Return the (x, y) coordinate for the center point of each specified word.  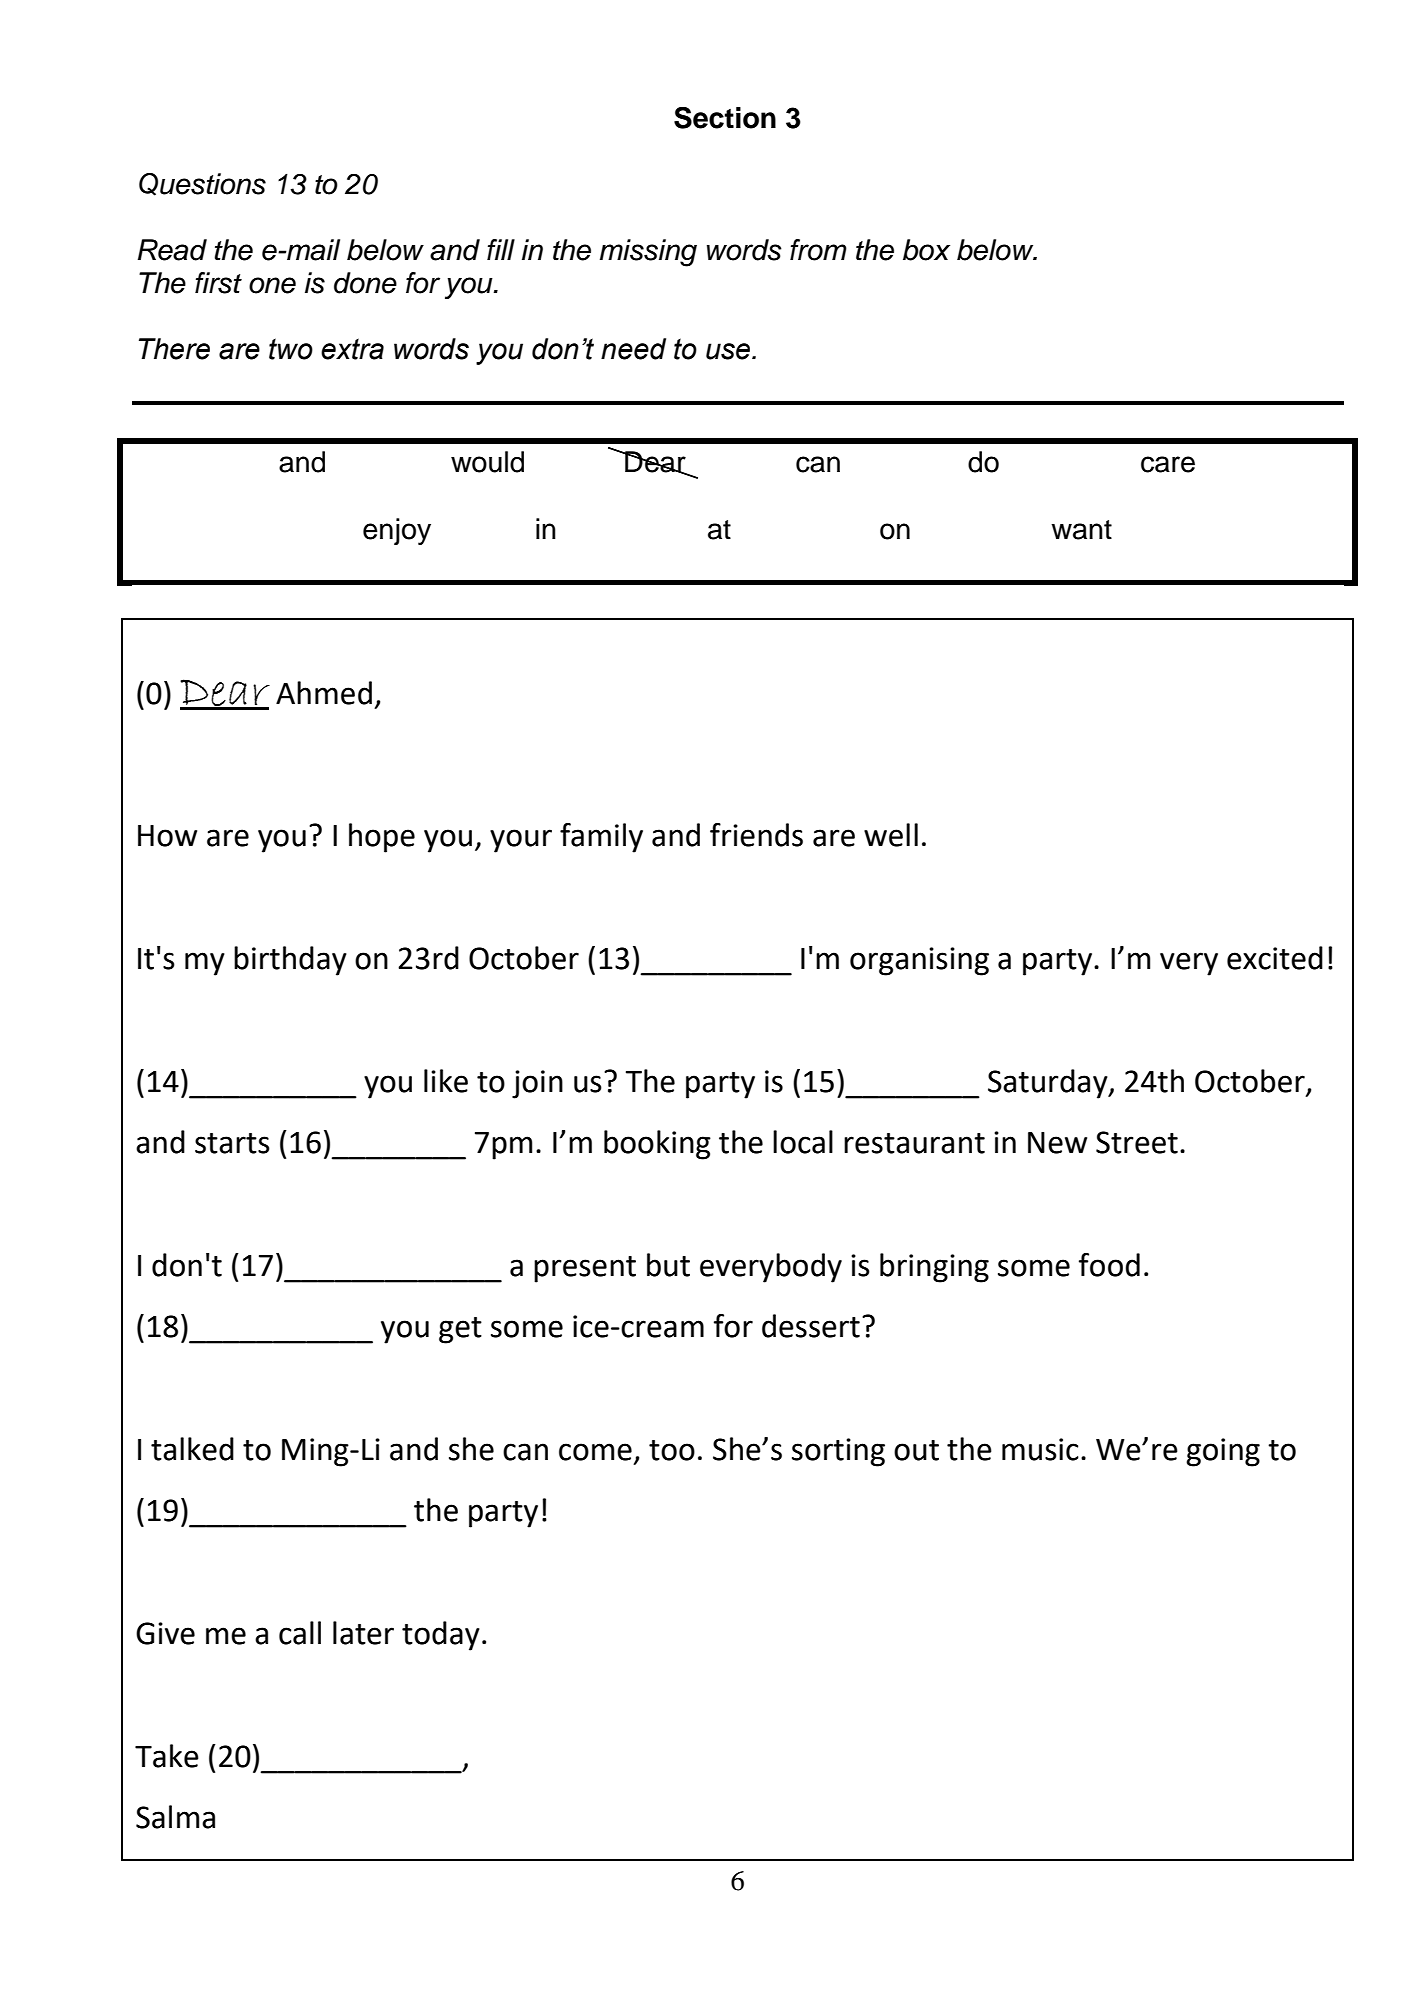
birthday (290, 961)
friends (756, 835)
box (926, 250)
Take (167, 1756)
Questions (202, 184)
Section (725, 118)
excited (1275, 958)
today (441, 1636)
